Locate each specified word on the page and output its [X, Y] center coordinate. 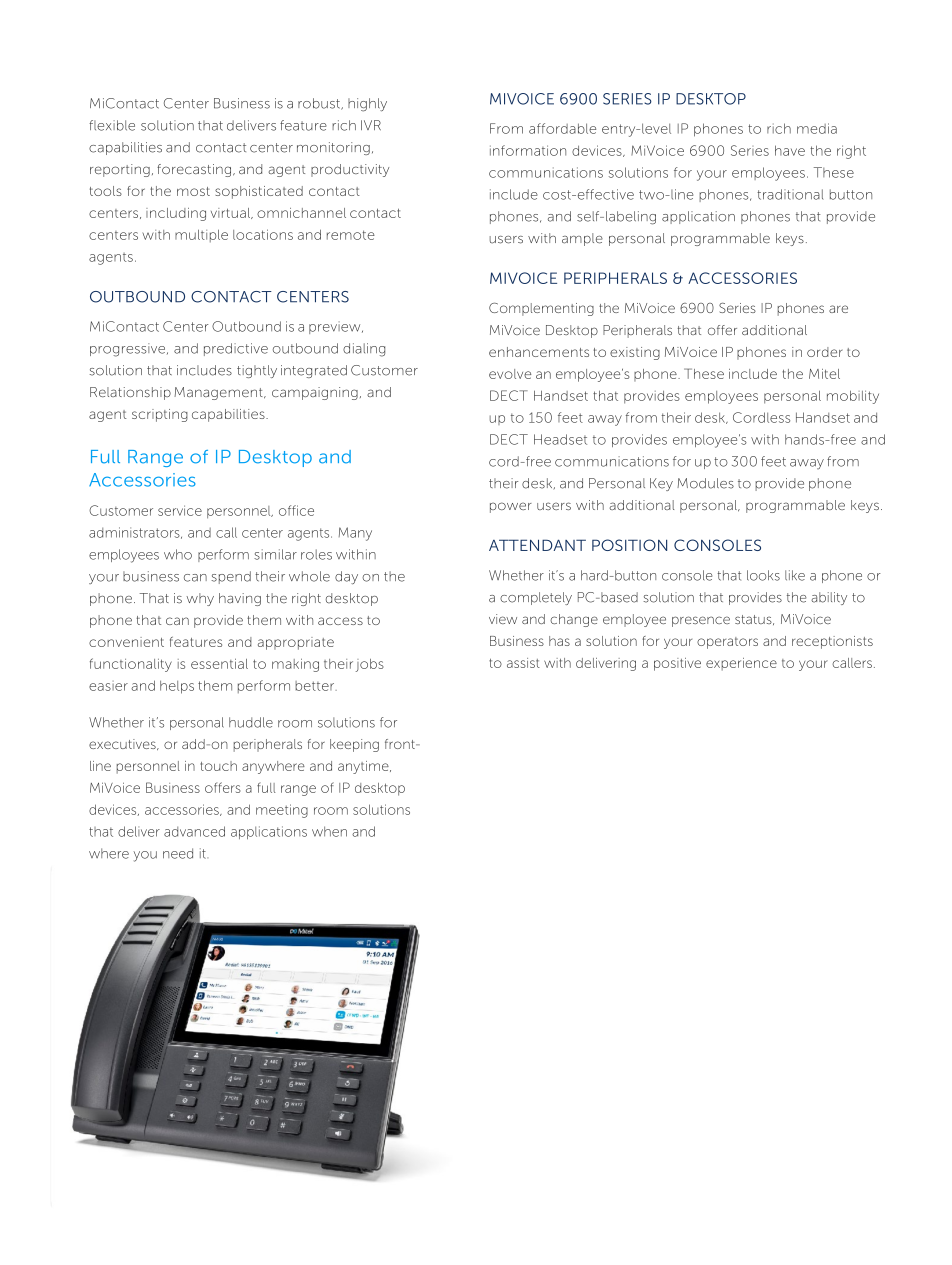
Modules [705, 483]
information [528, 150]
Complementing [541, 309]
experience [741, 664]
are [838, 309]
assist [523, 663]
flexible [112, 125]
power [511, 507]
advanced [194, 831]
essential [219, 663]
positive [677, 664]
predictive [236, 349]
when [329, 831]
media [817, 128]
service [180, 510]
